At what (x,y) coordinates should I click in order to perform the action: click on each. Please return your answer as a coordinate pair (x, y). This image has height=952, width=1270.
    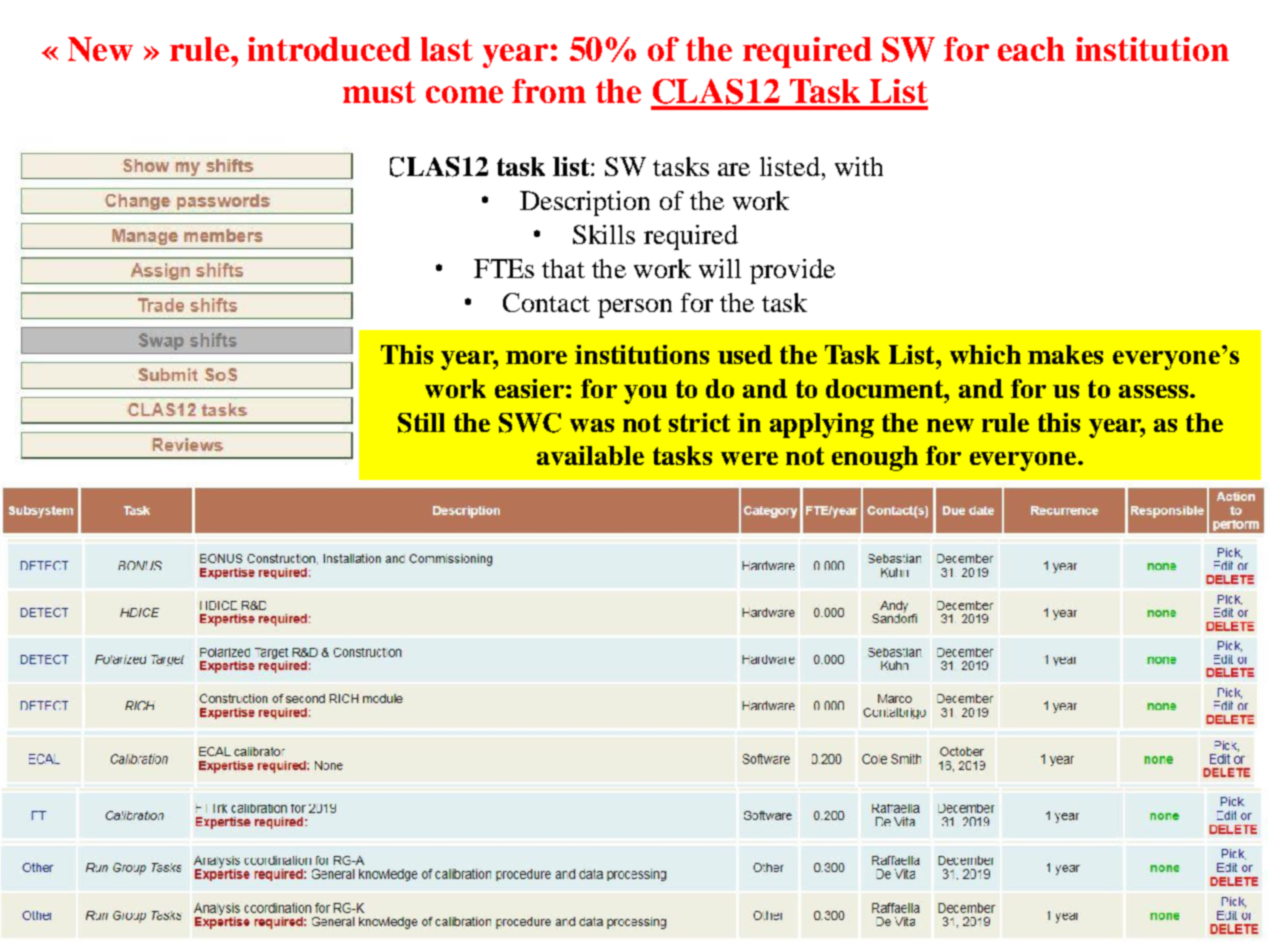
    Looking at the image, I should click on (1031, 49).
